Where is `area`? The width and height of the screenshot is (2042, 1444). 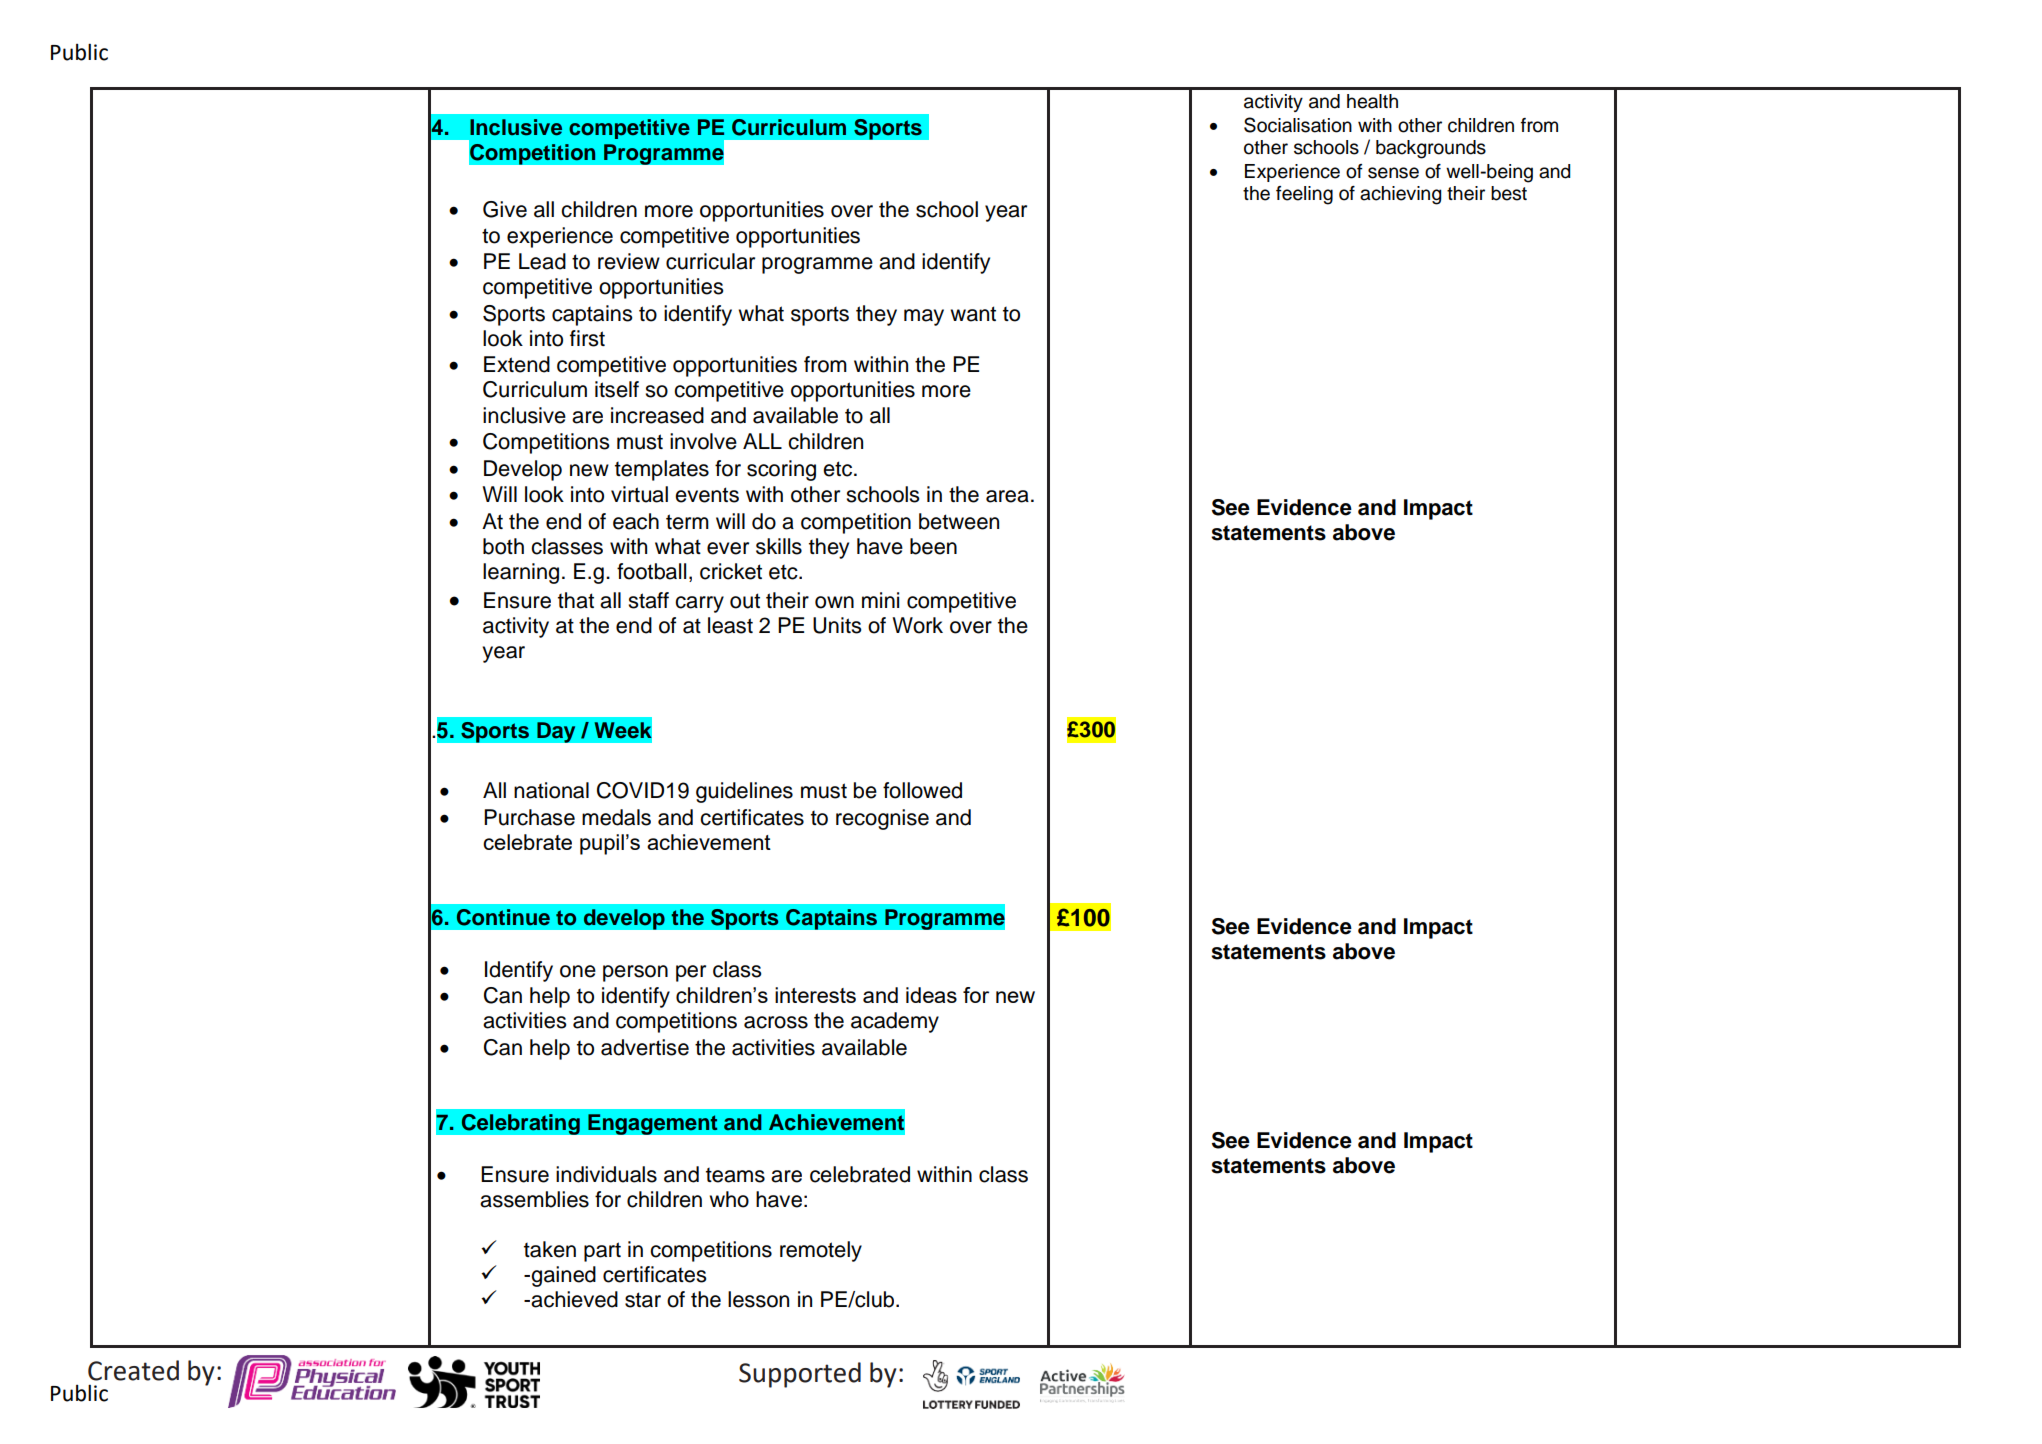 area is located at coordinates (1007, 496).
